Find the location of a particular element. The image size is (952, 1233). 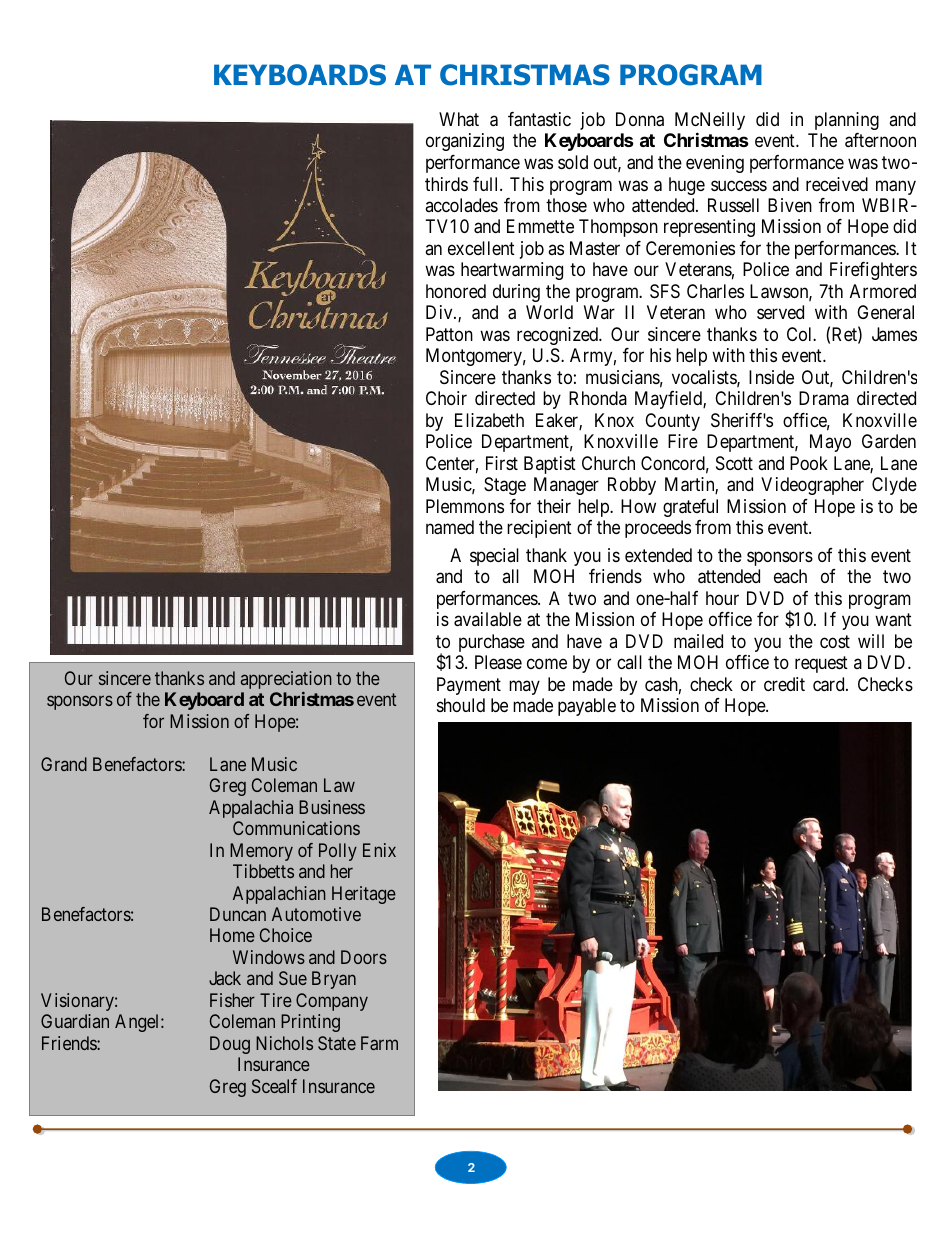

Farm is located at coordinates (379, 1043).
